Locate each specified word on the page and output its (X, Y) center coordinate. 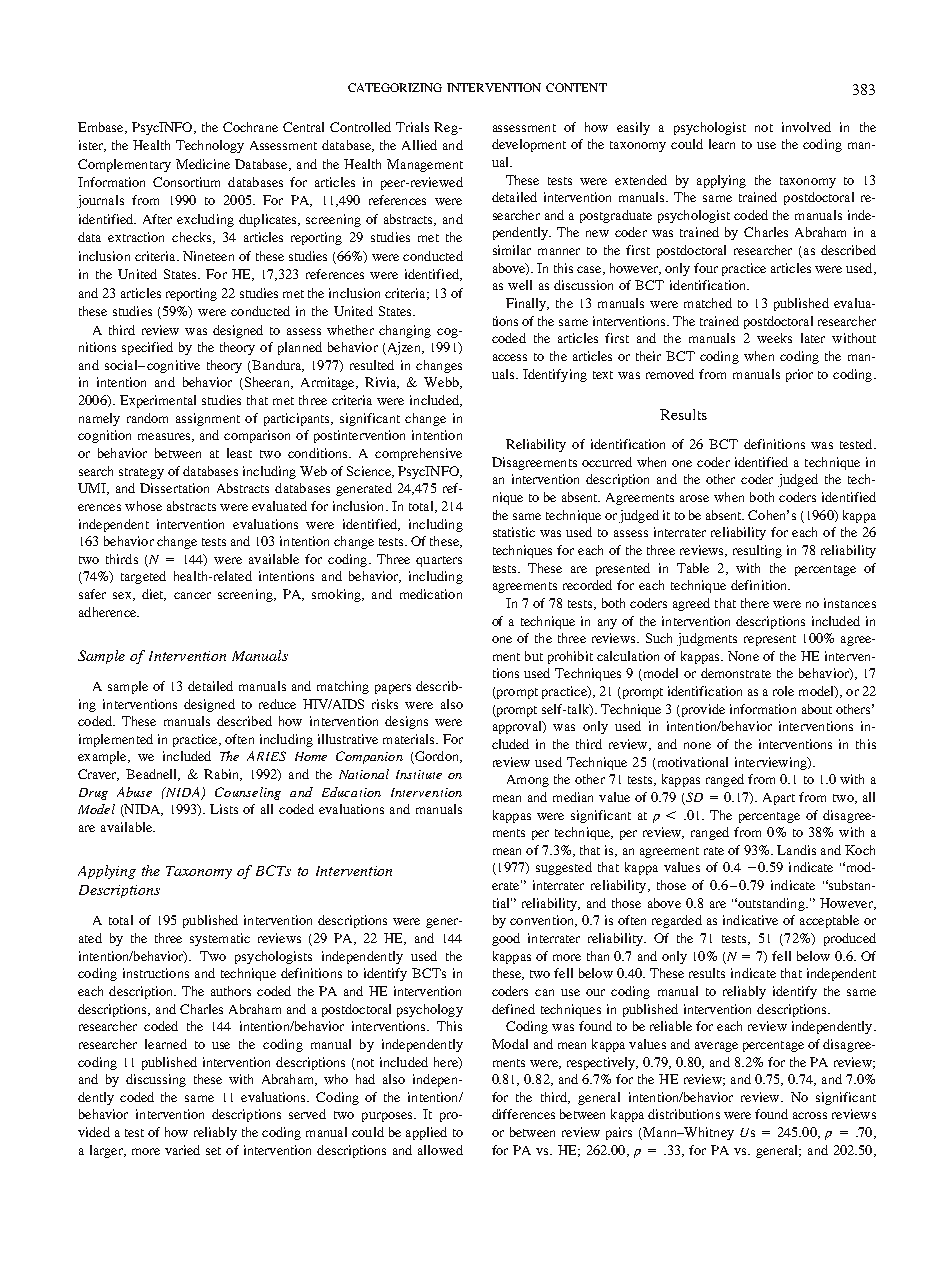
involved (806, 127)
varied (182, 1150)
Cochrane (250, 127)
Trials (412, 127)
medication (431, 594)
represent (770, 640)
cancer (192, 595)
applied (426, 1133)
